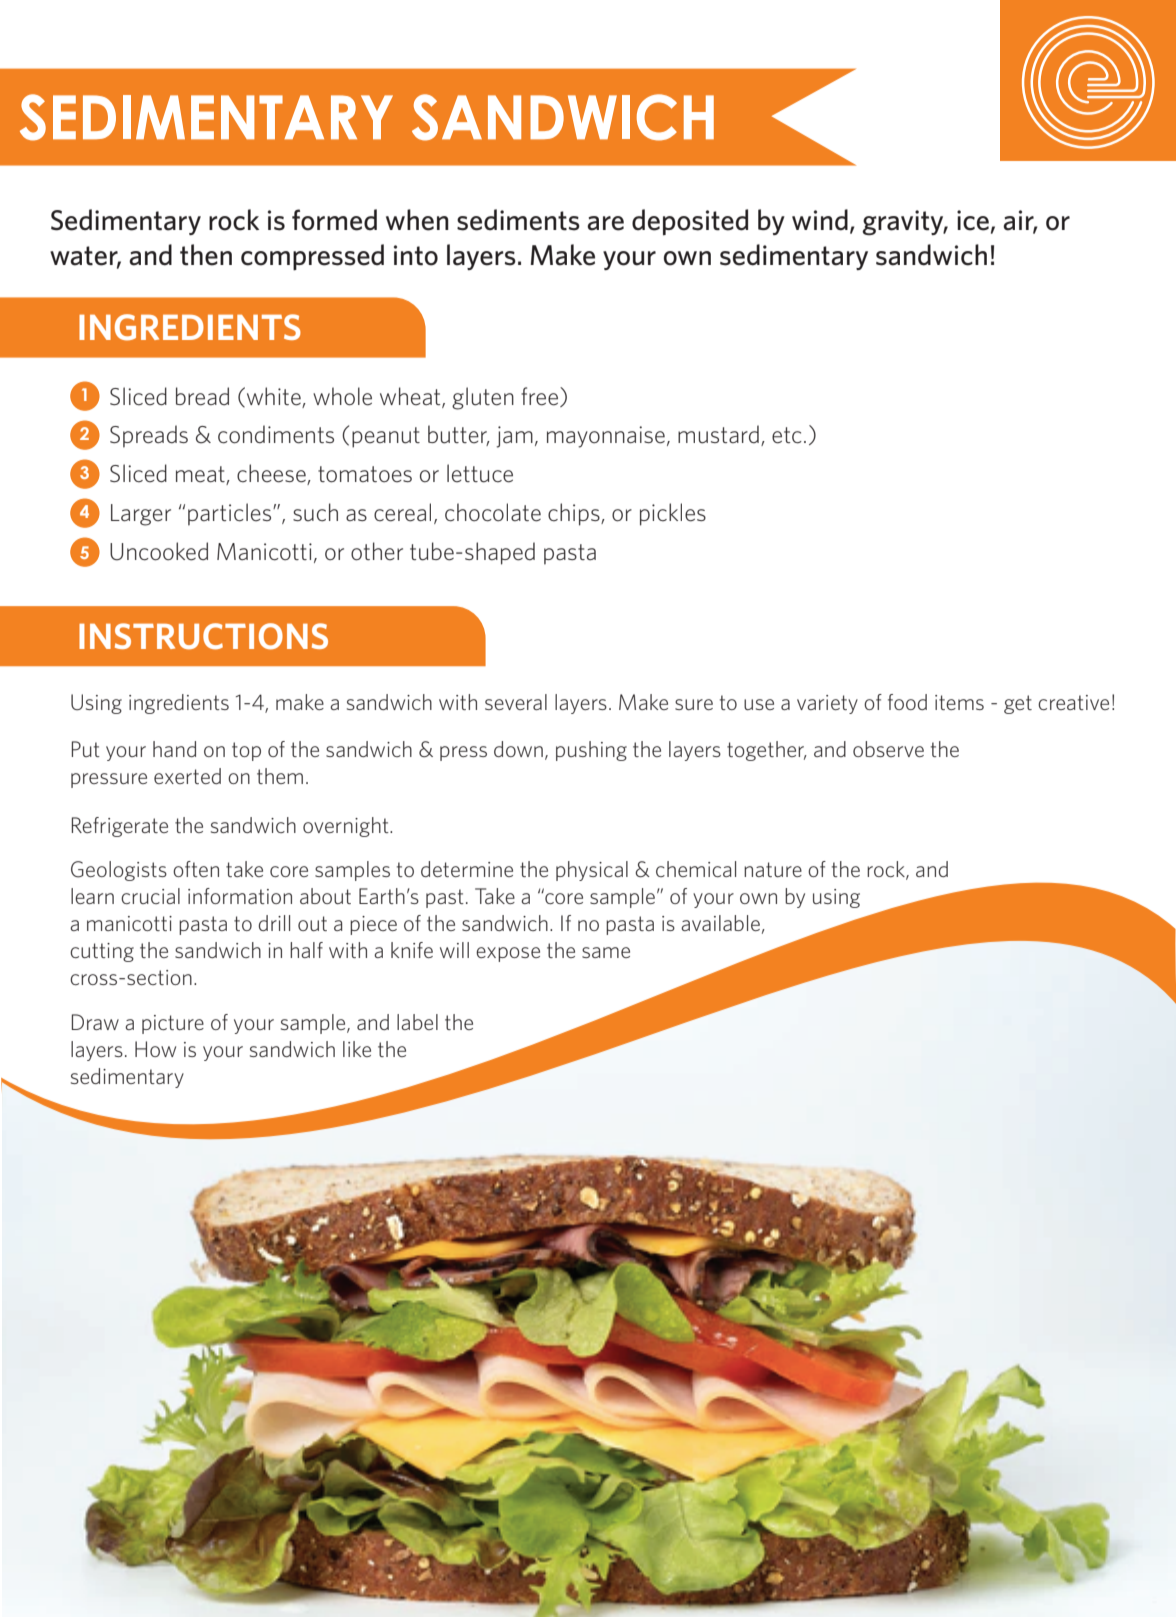 The width and height of the document is (1176, 1617). What do you see at coordinates (206, 255) in the document?
I see `then` at bounding box center [206, 255].
